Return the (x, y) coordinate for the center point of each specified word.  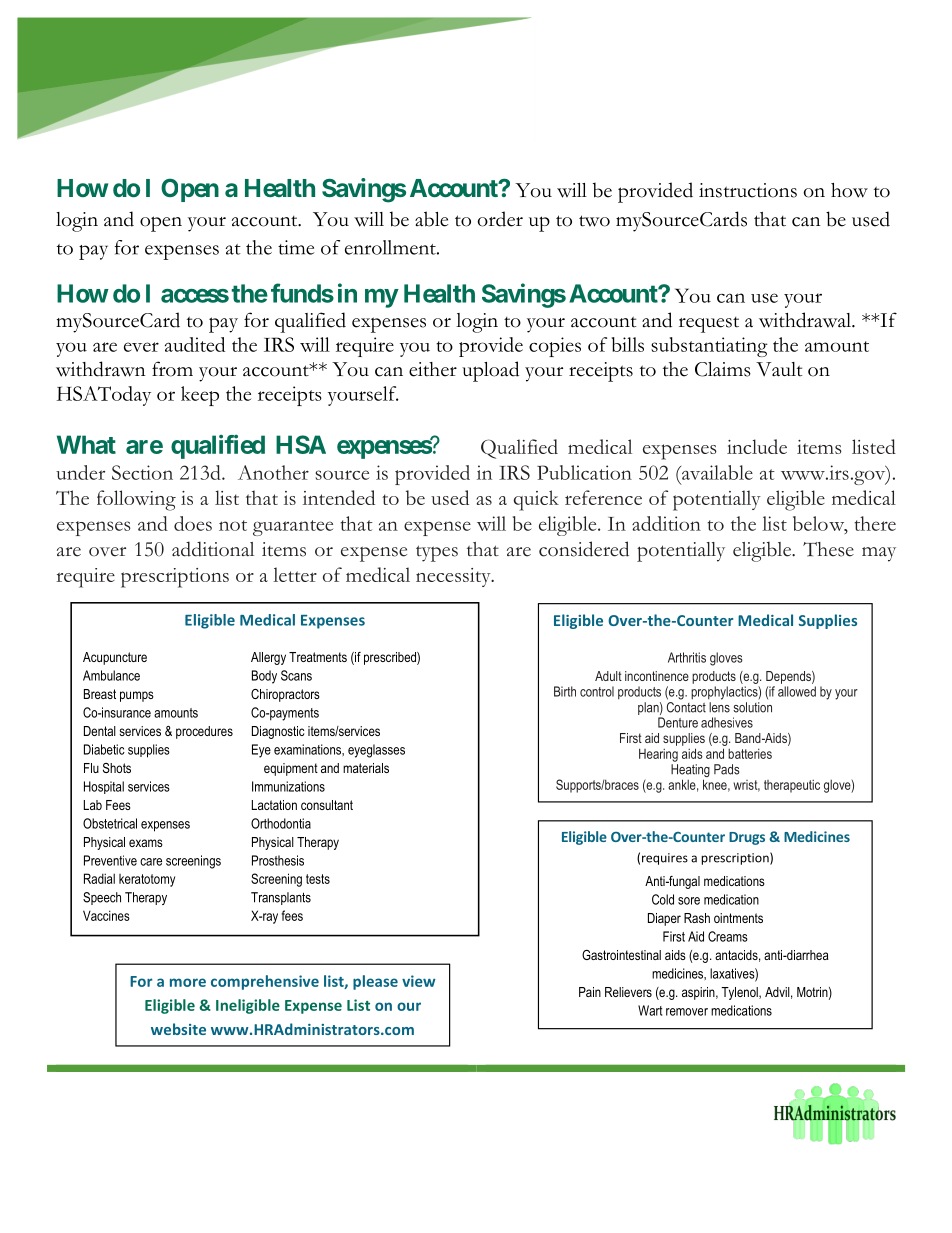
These (828, 549)
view (419, 981)
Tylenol (740, 993)
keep (200, 396)
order (500, 219)
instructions (748, 190)
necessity (454, 577)
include (757, 446)
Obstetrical (110, 823)
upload (490, 371)
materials (366, 768)
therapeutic (792, 786)
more (188, 982)
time (296, 247)
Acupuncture (115, 658)
